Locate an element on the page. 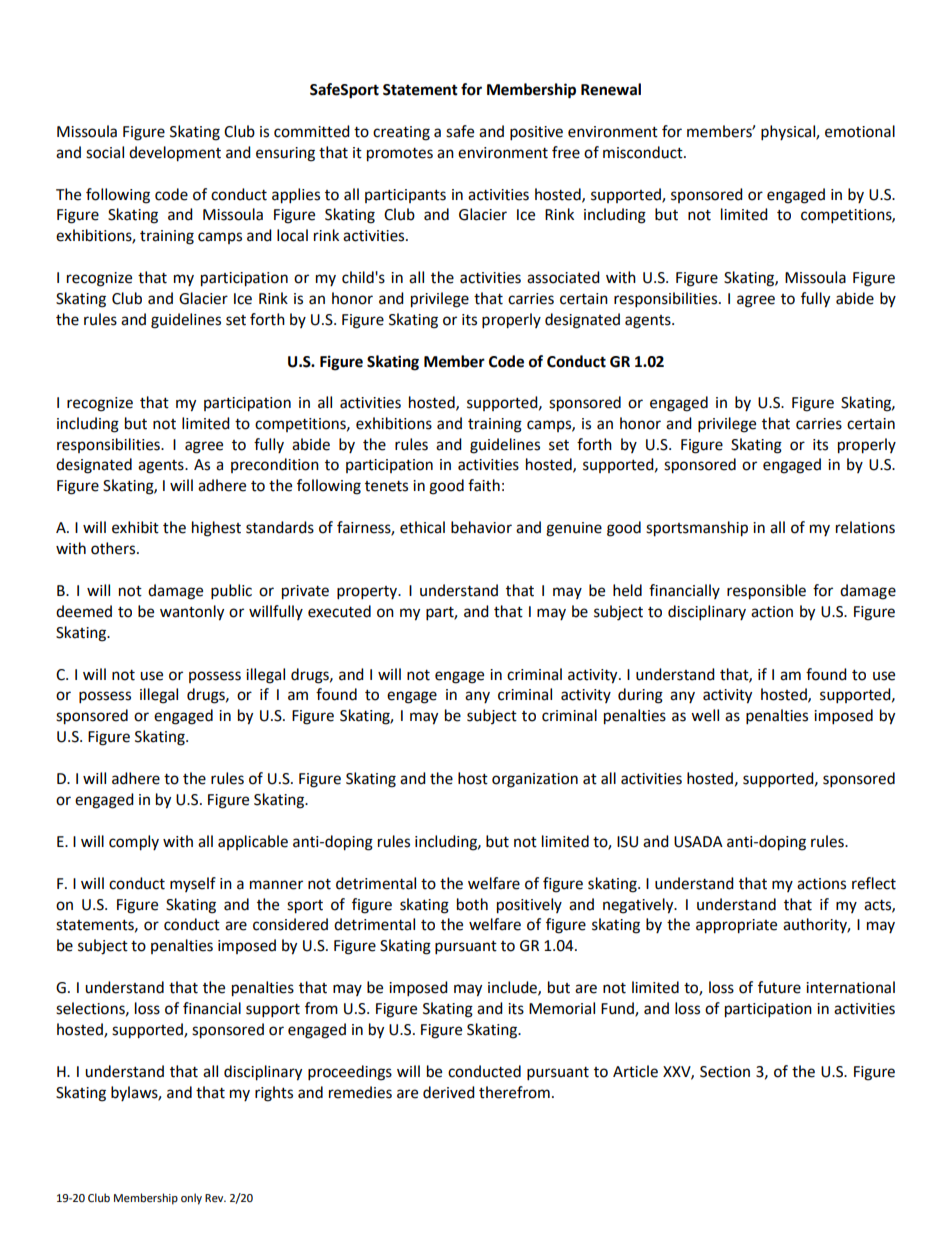 The width and height of the image is (952, 1233). property is located at coordinates (368, 593).
